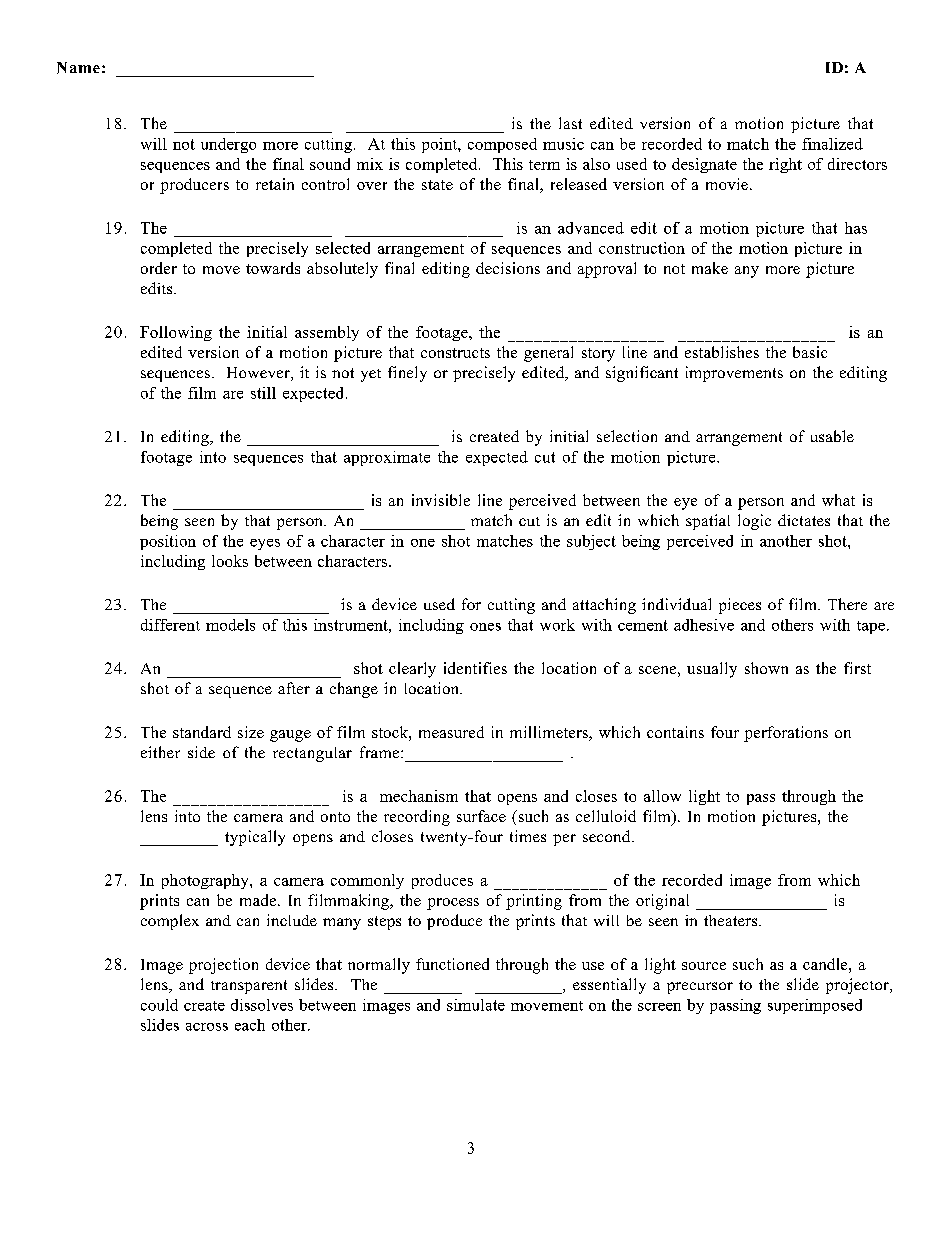  Describe the element at coordinates (263, 393) in the page. I see `still` at that location.
